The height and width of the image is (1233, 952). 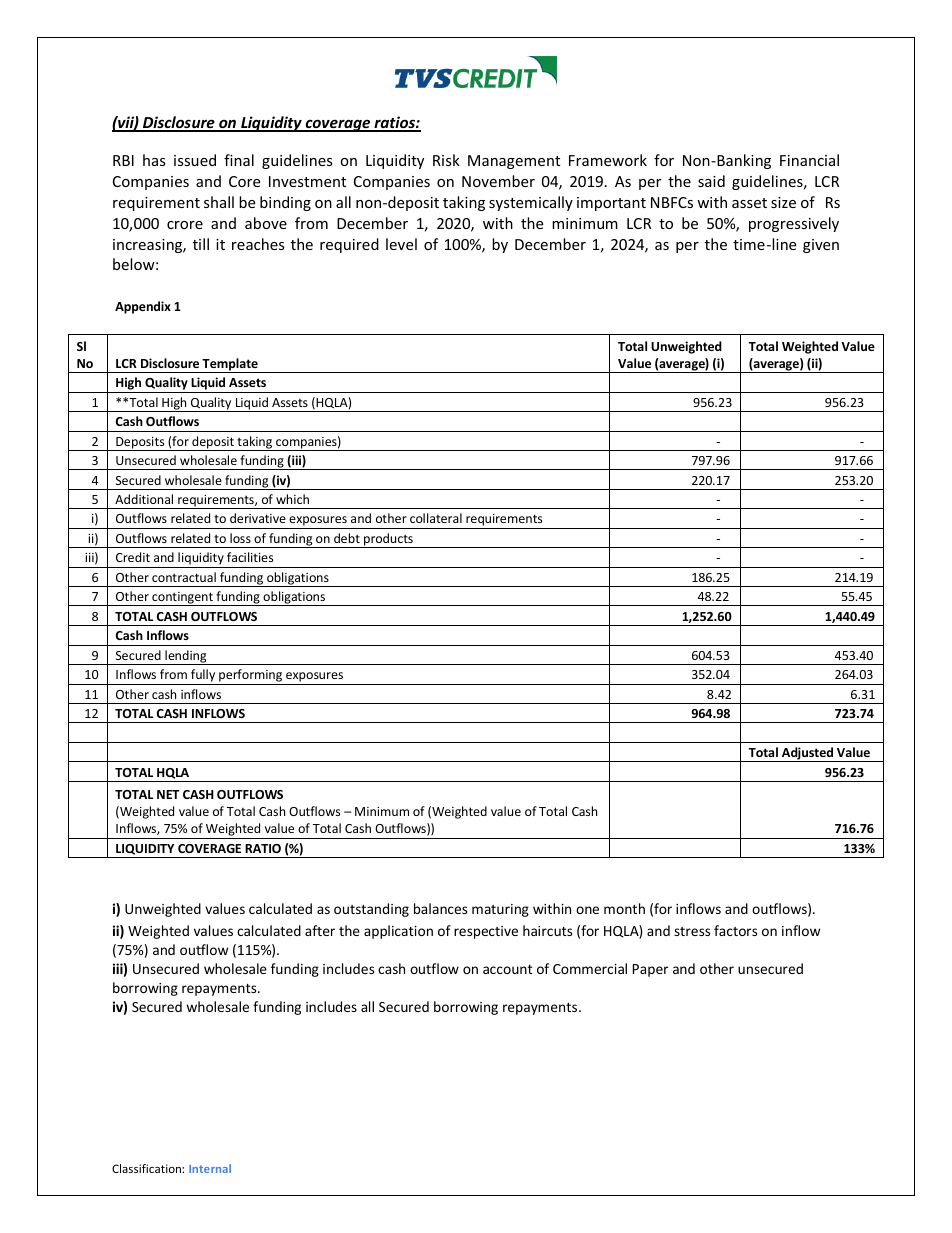 What do you see at coordinates (711, 181) in the image?
I see `said` at bounding box center [711, 181].
